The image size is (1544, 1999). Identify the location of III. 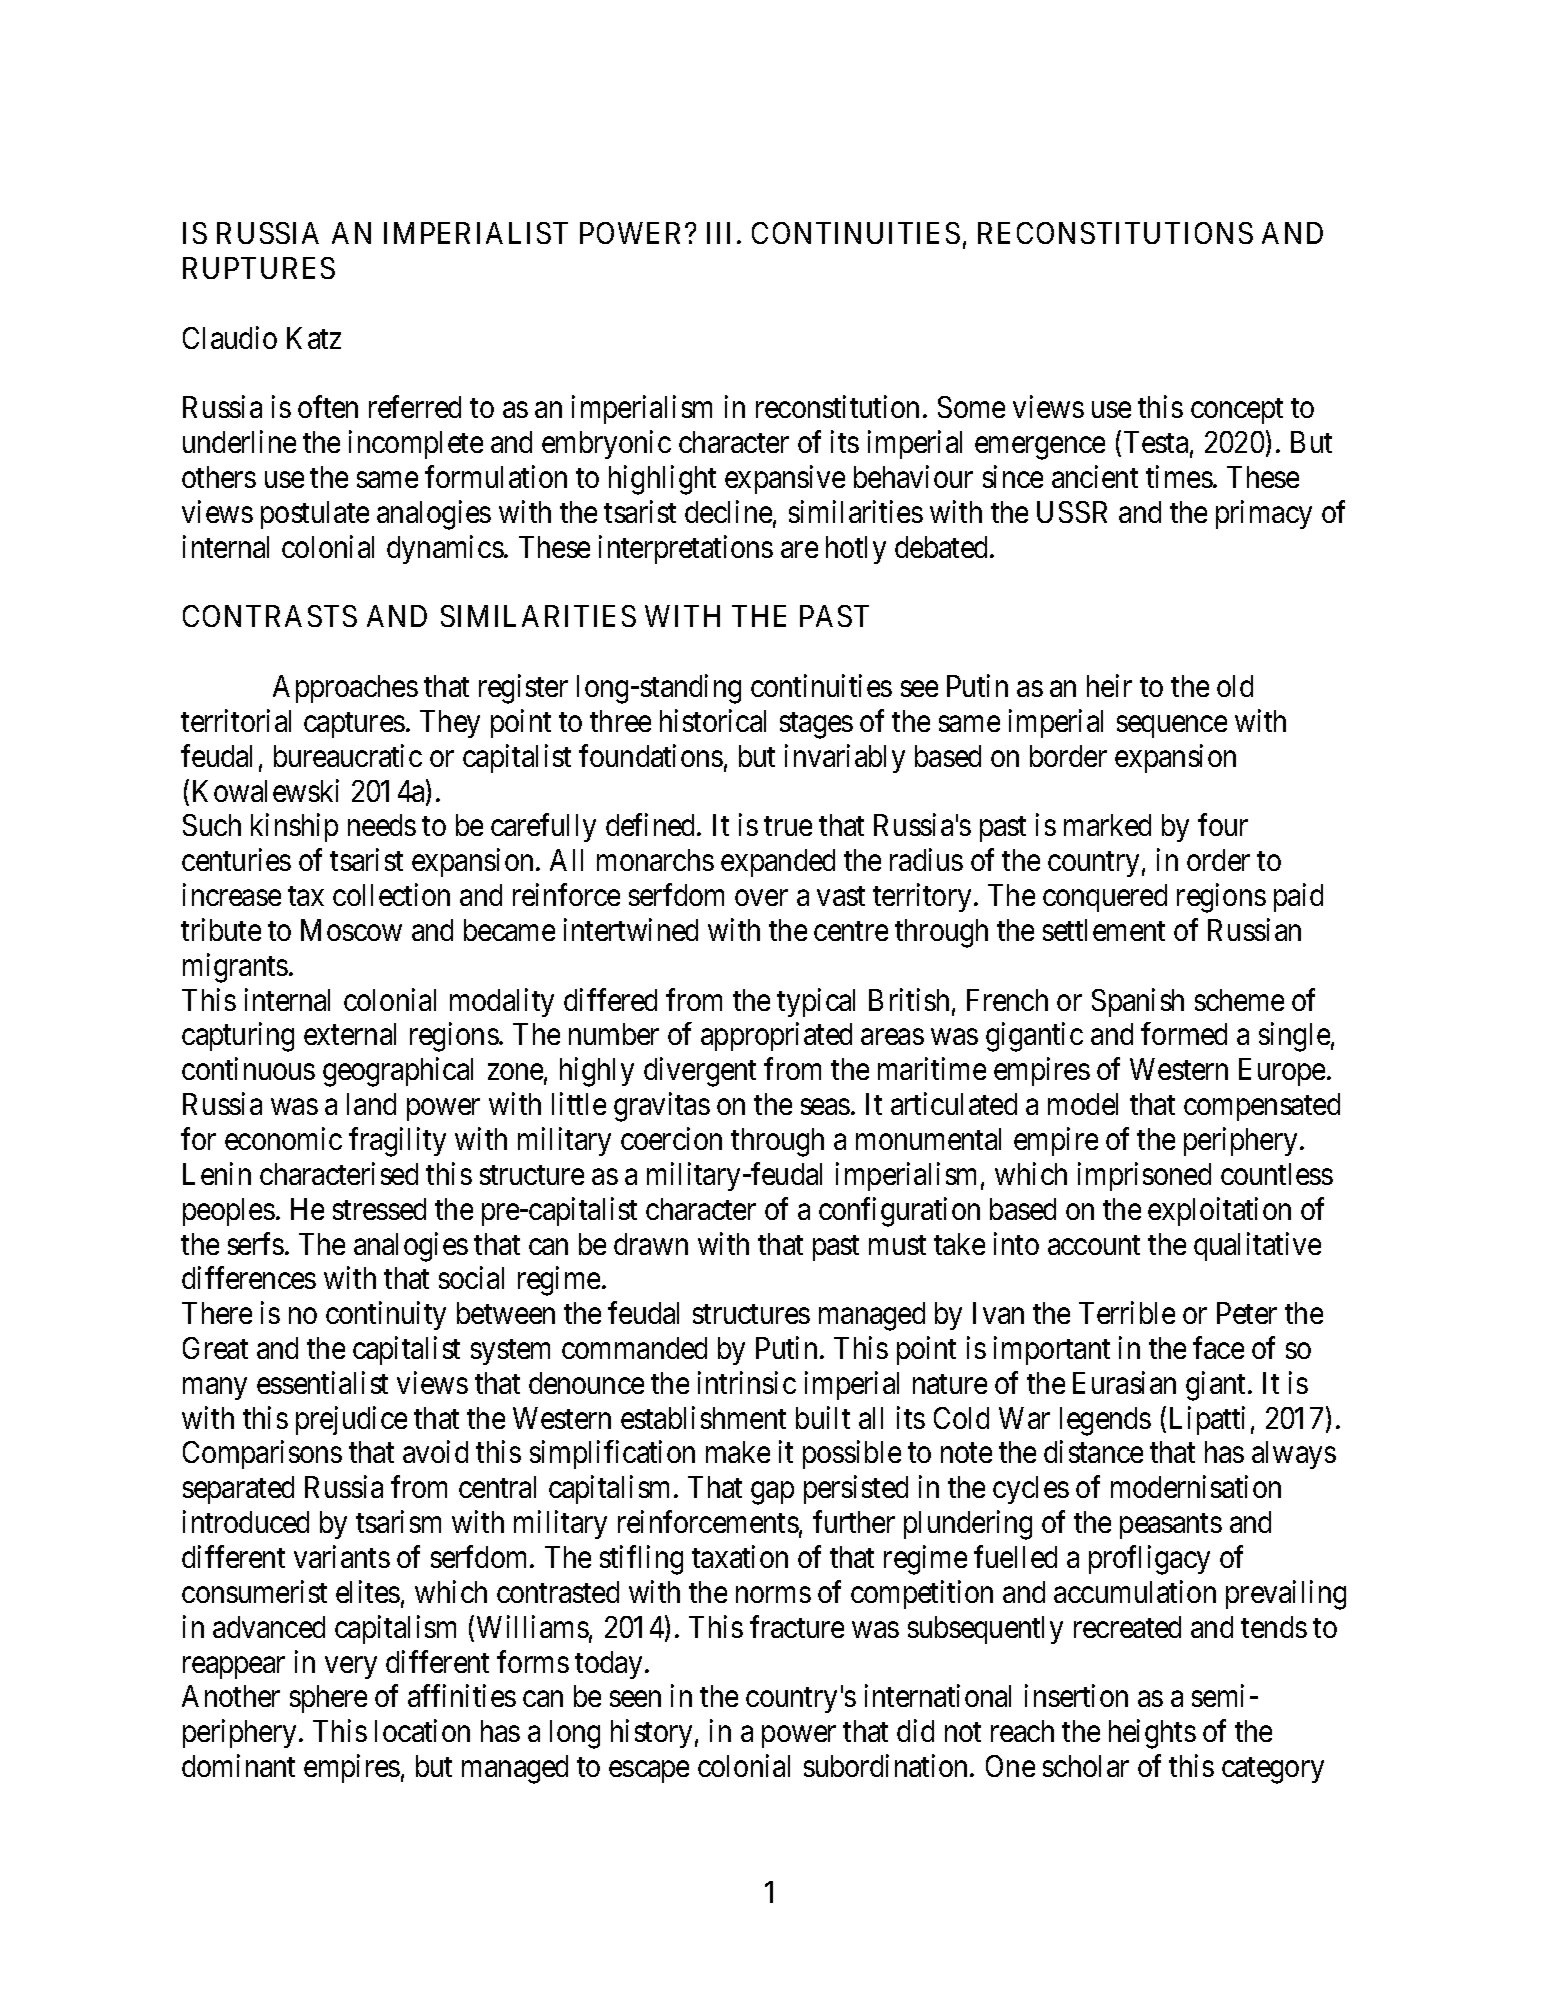
(722, 233).
